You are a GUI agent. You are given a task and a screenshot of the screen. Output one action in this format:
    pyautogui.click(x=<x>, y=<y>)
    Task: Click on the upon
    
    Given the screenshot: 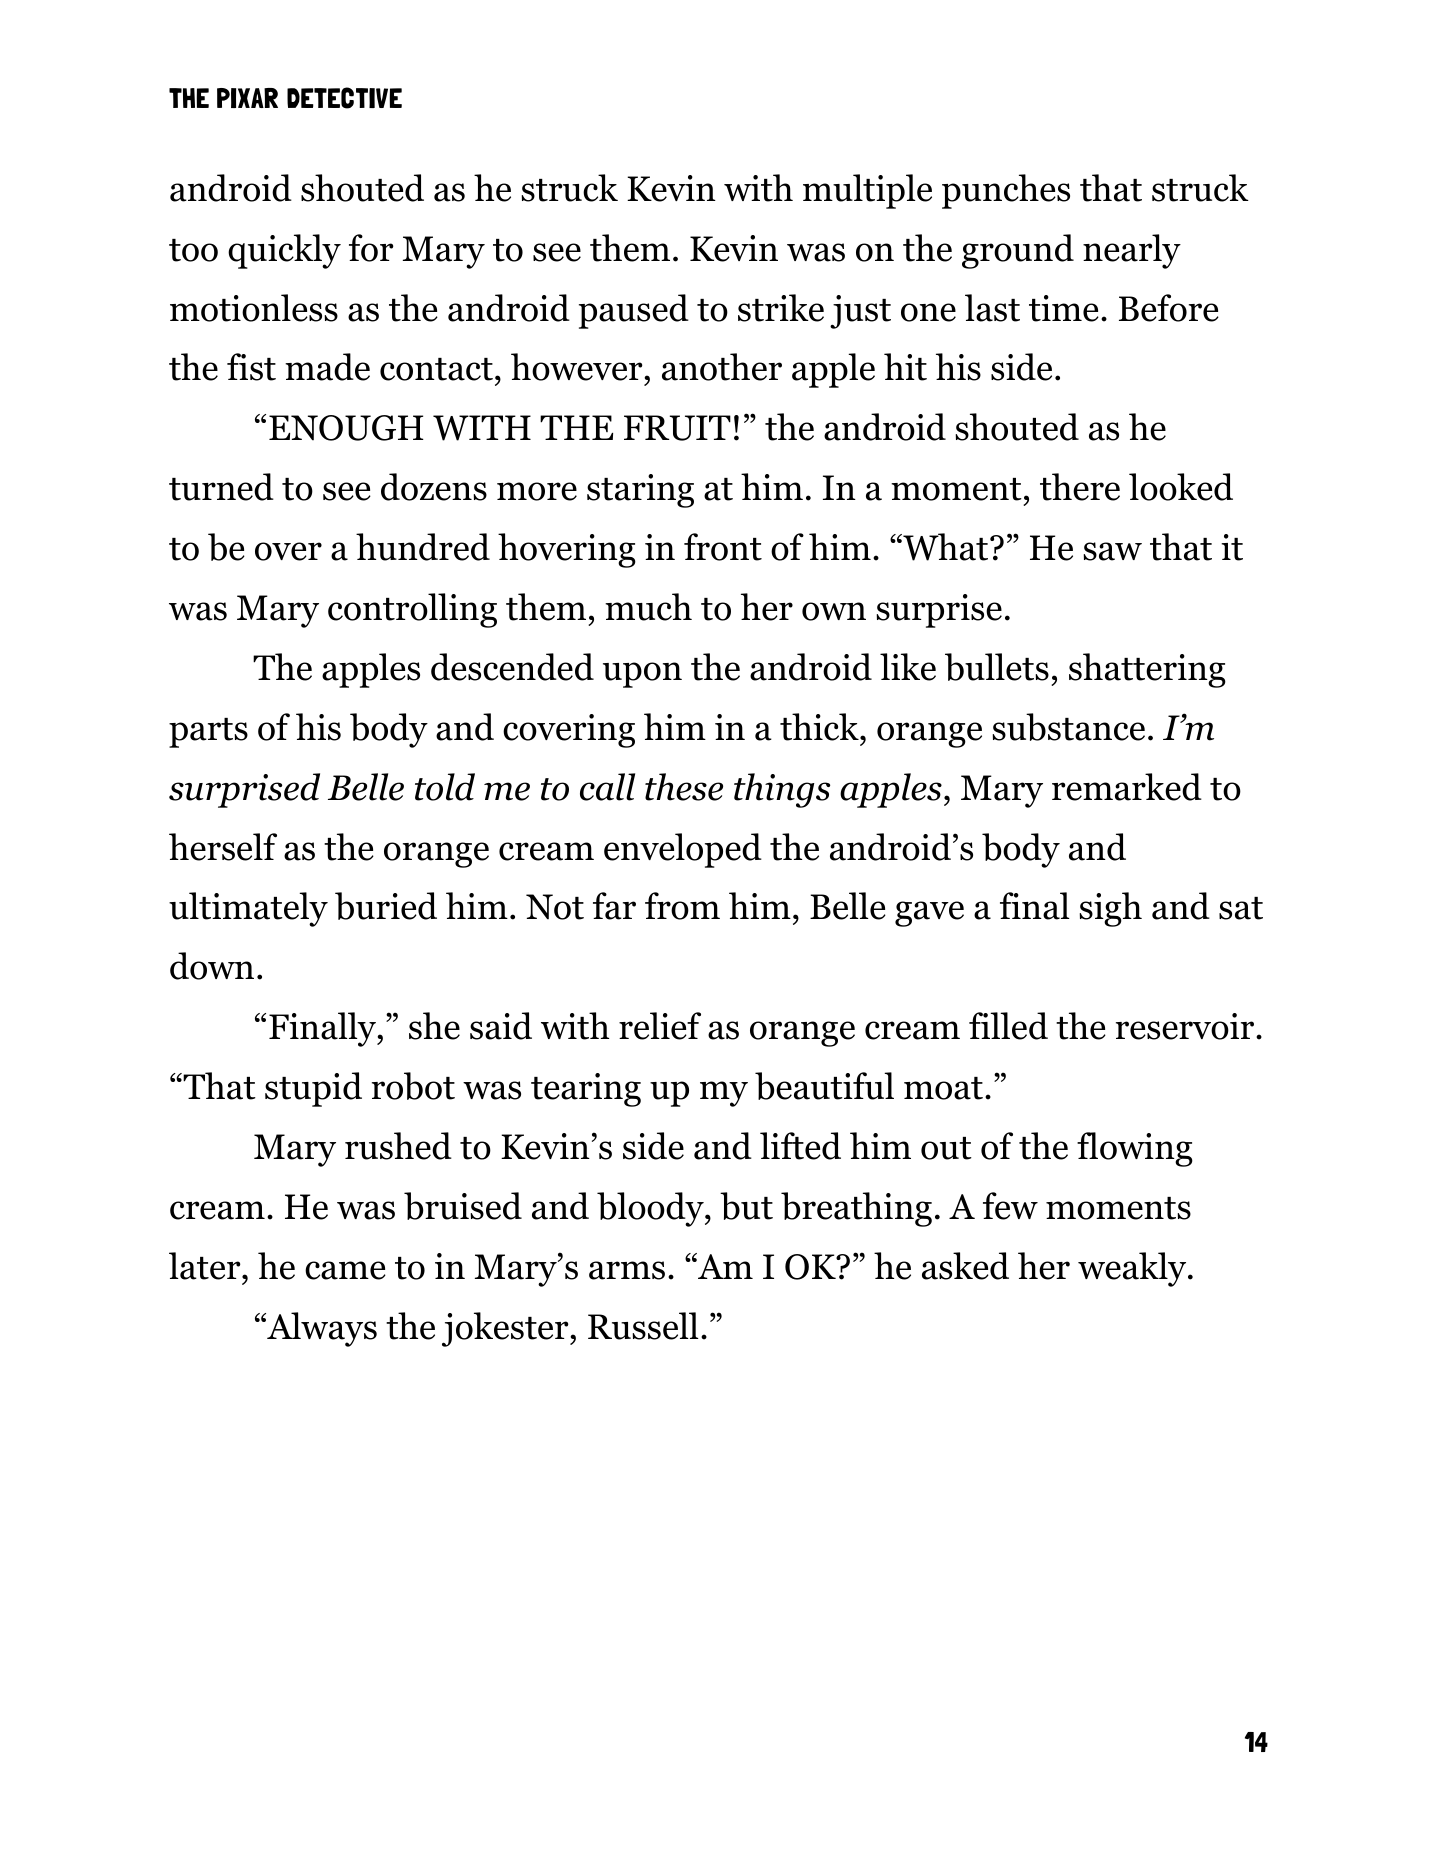 What is the action you would take?
    pyautogui.click(x=642, y=675)
